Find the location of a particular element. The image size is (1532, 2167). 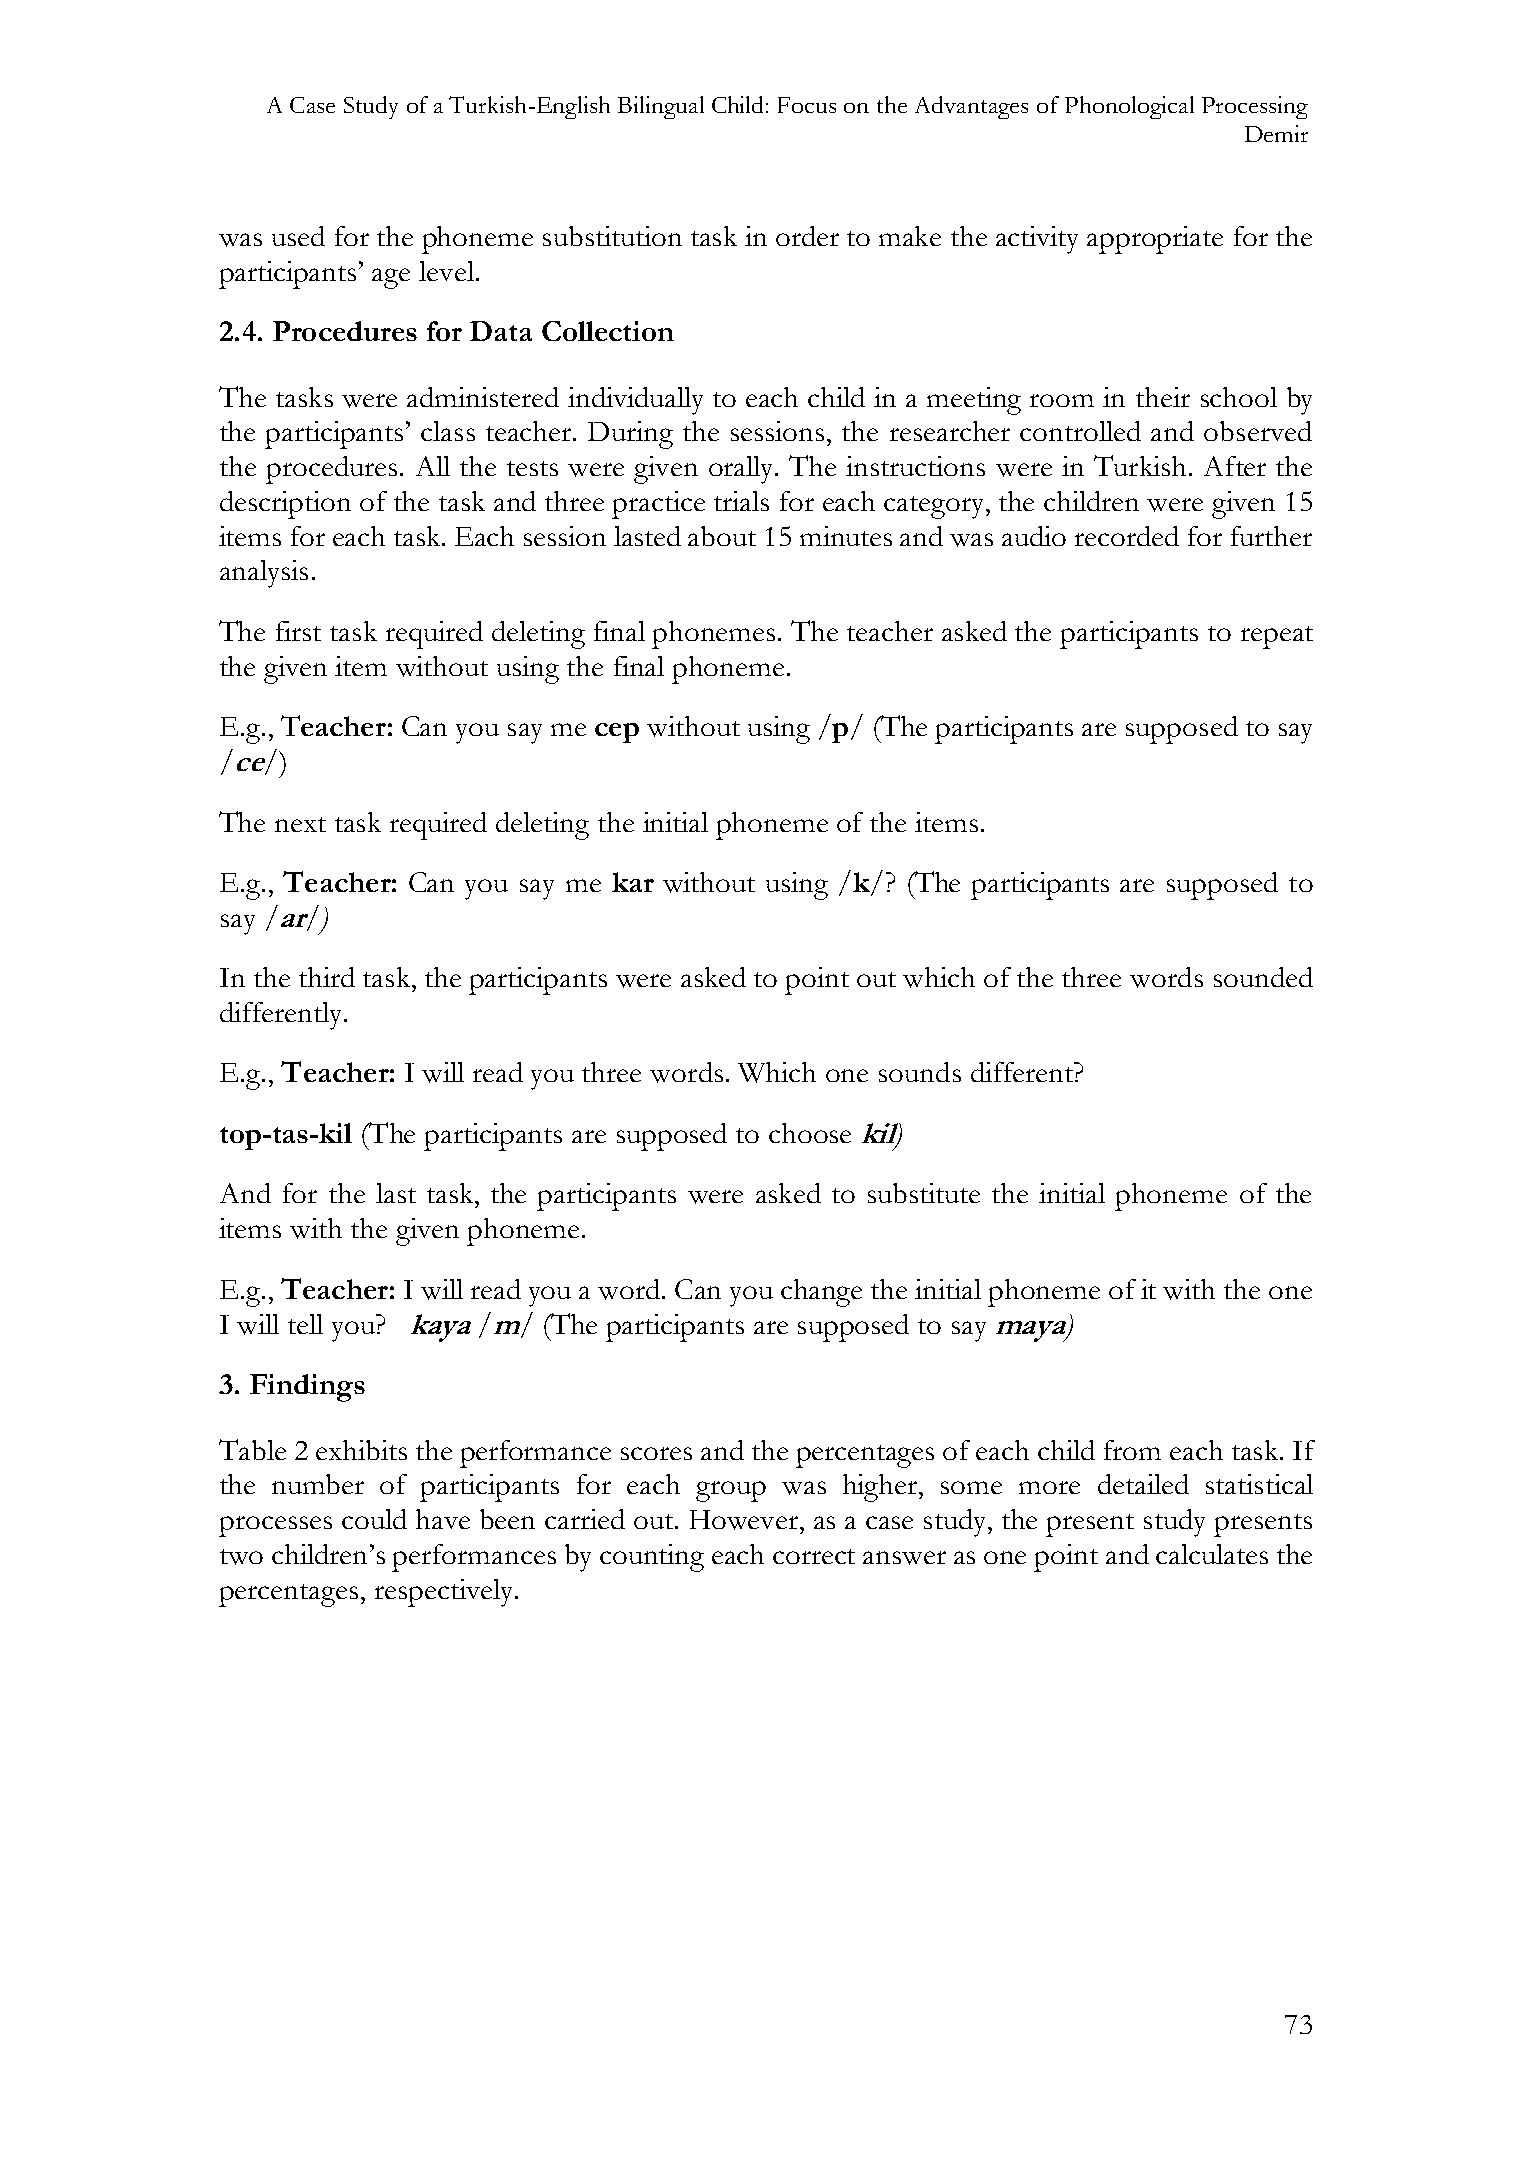

recorded is located at coordinates (1127, 536).
